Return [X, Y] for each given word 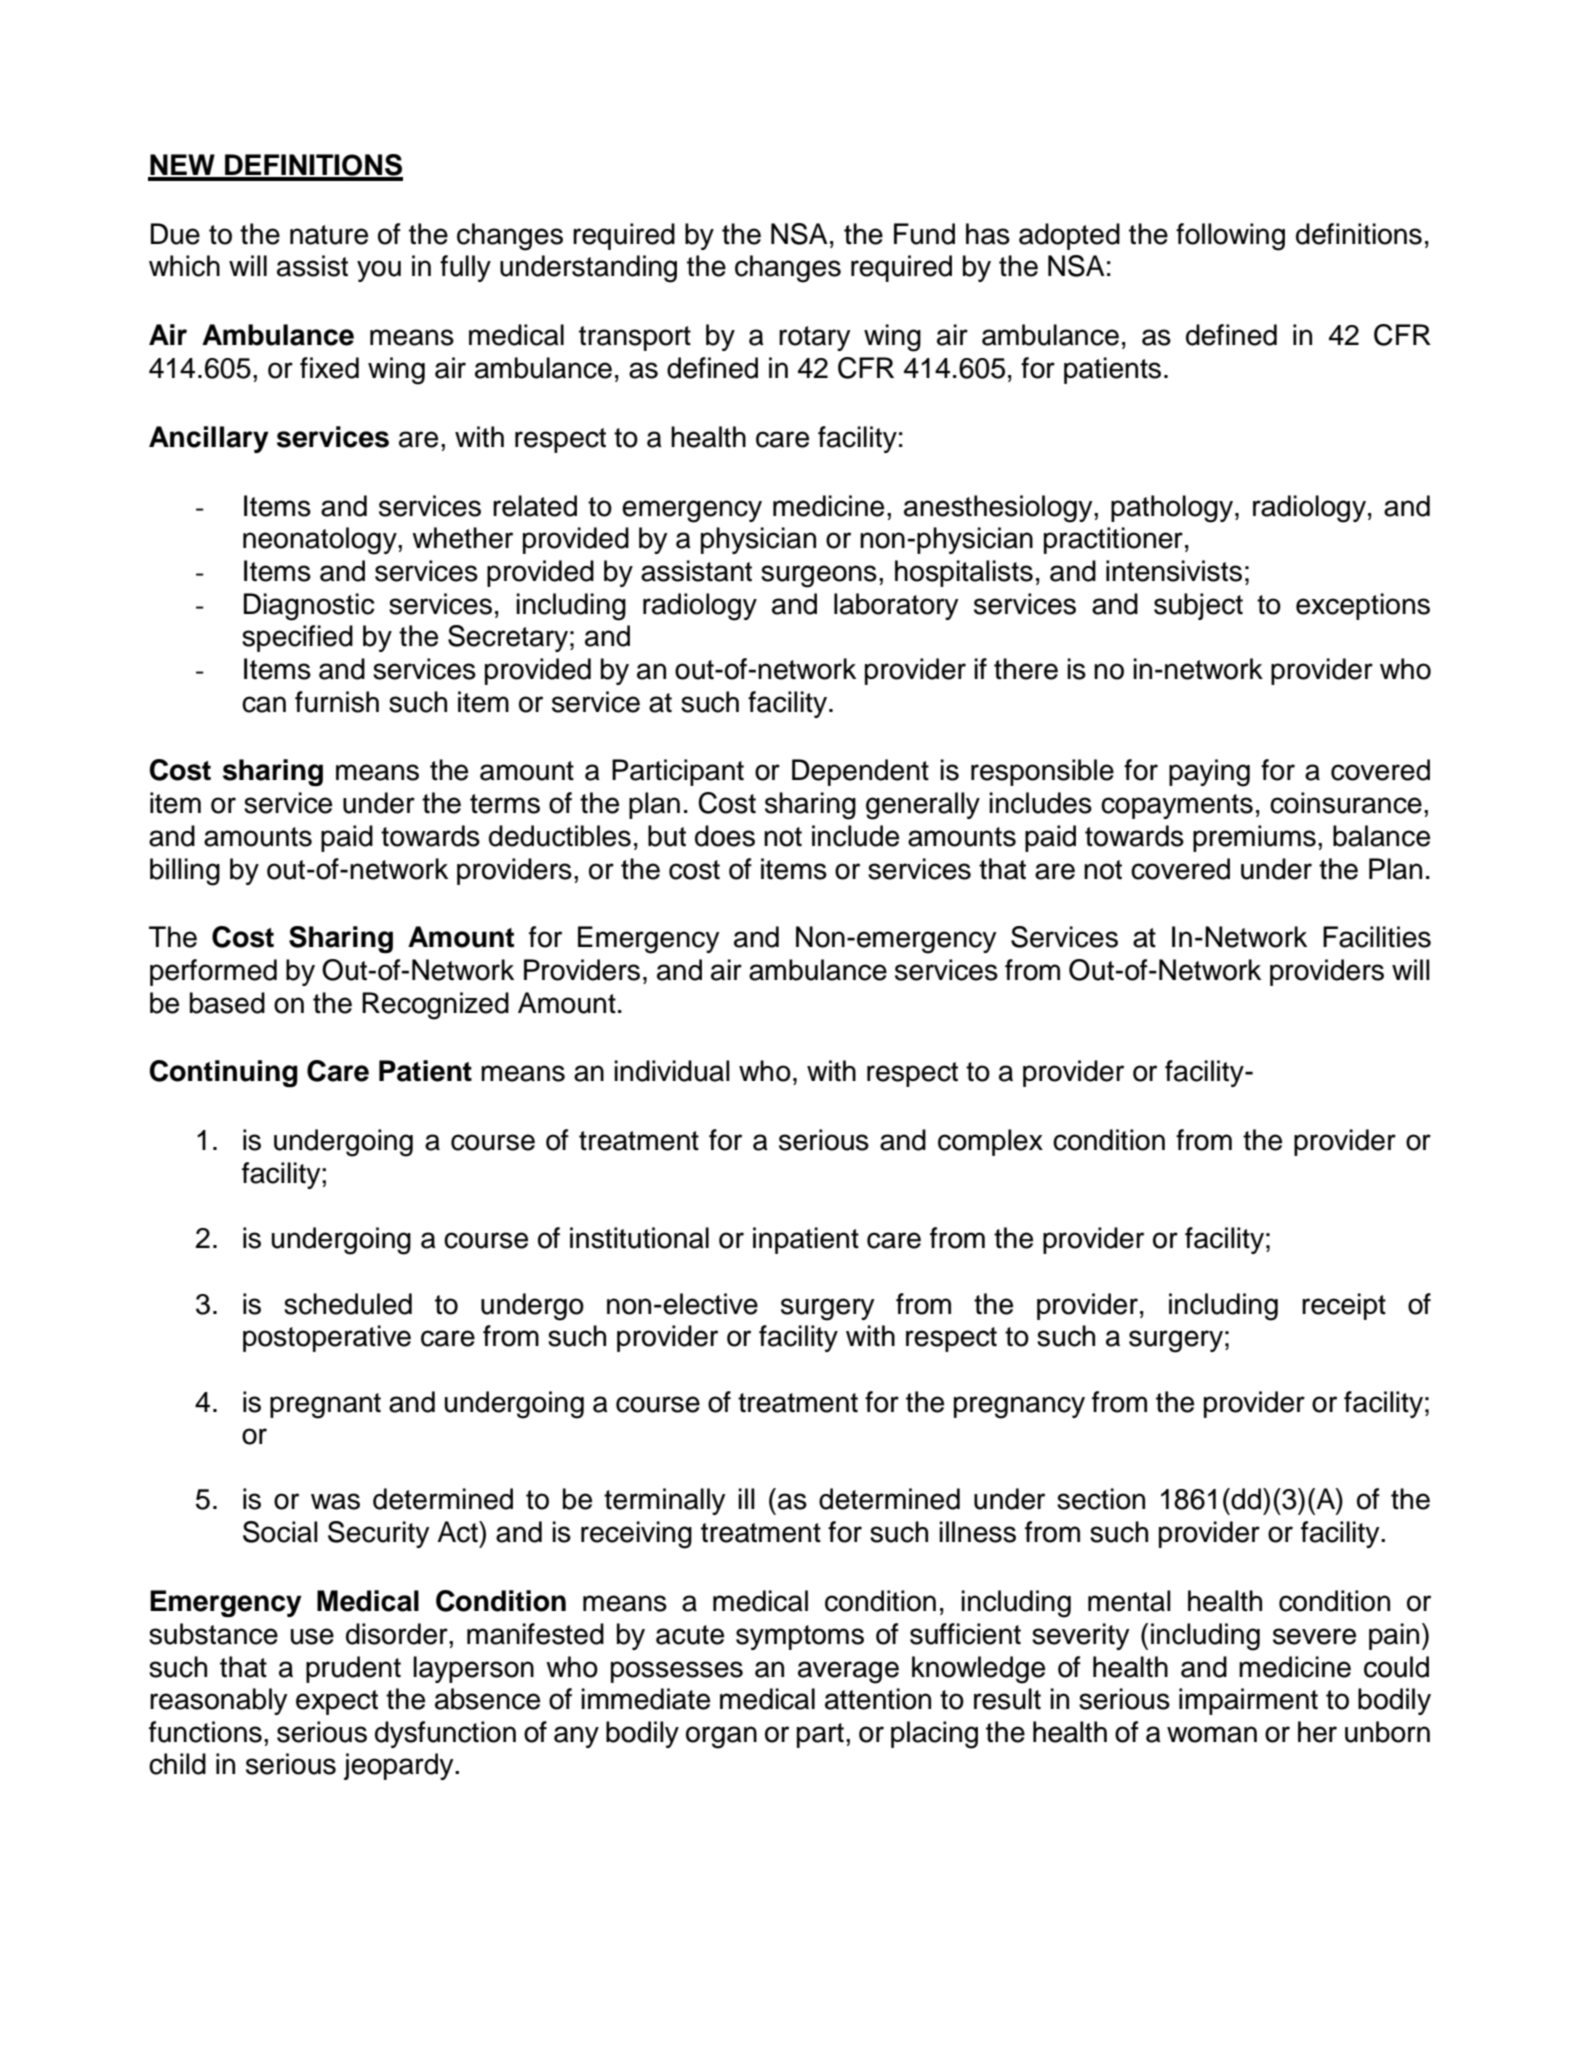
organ [721, 1737]
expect [337, 1702]
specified [297, 638]
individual [672, 1071]
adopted [1069, 236]
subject [1198, 606]
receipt [1344, 1306]
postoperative [327, 1338]
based [227, 1003]
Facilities [1377, 937]
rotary [815, 338]
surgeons [819, 576]
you [379, 271]
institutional [639, 1238]
